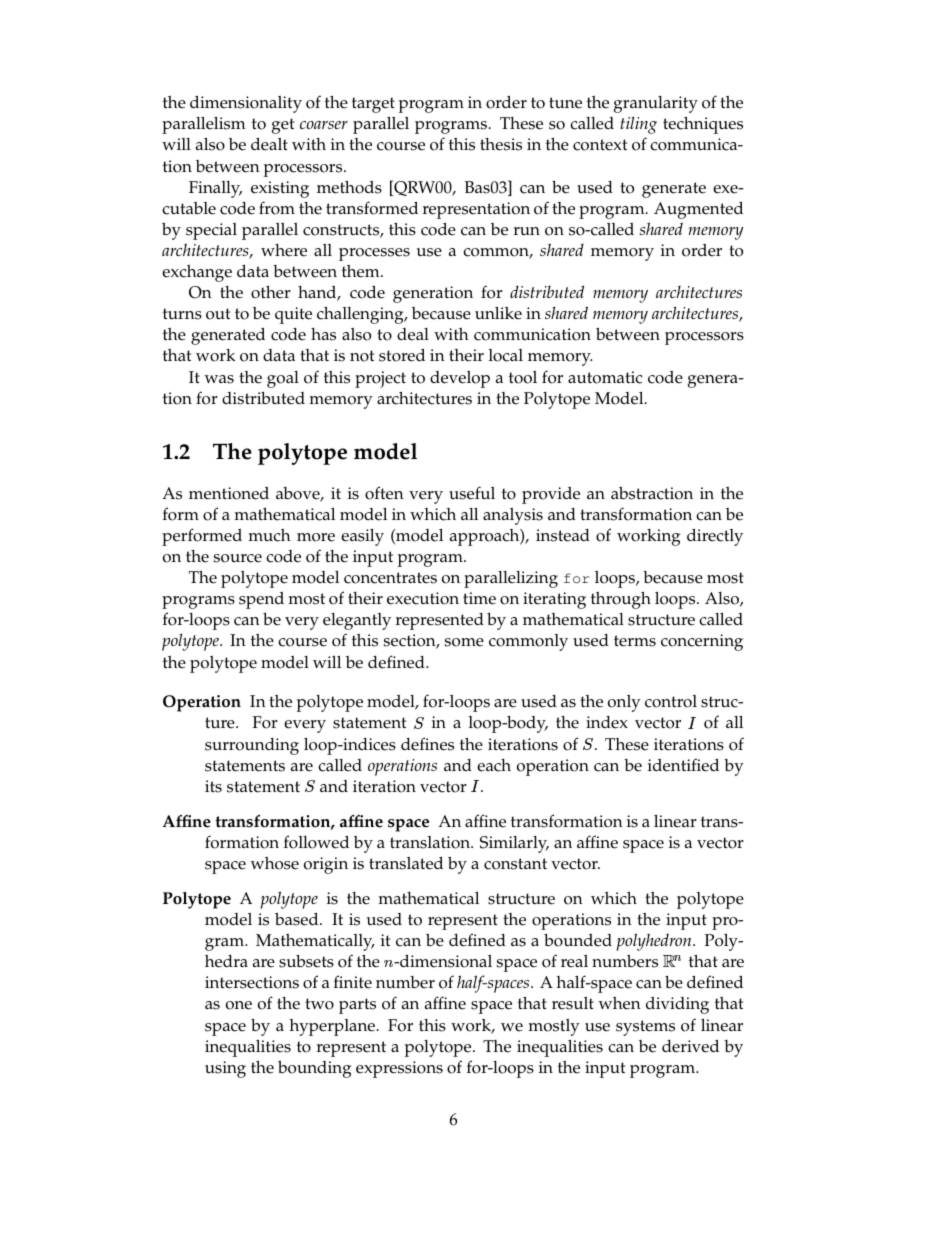 This screenshot has width=952, height=1233. Describe the element at coordinates (638, 125) in the screenshot. I see `tiling` at that location.
